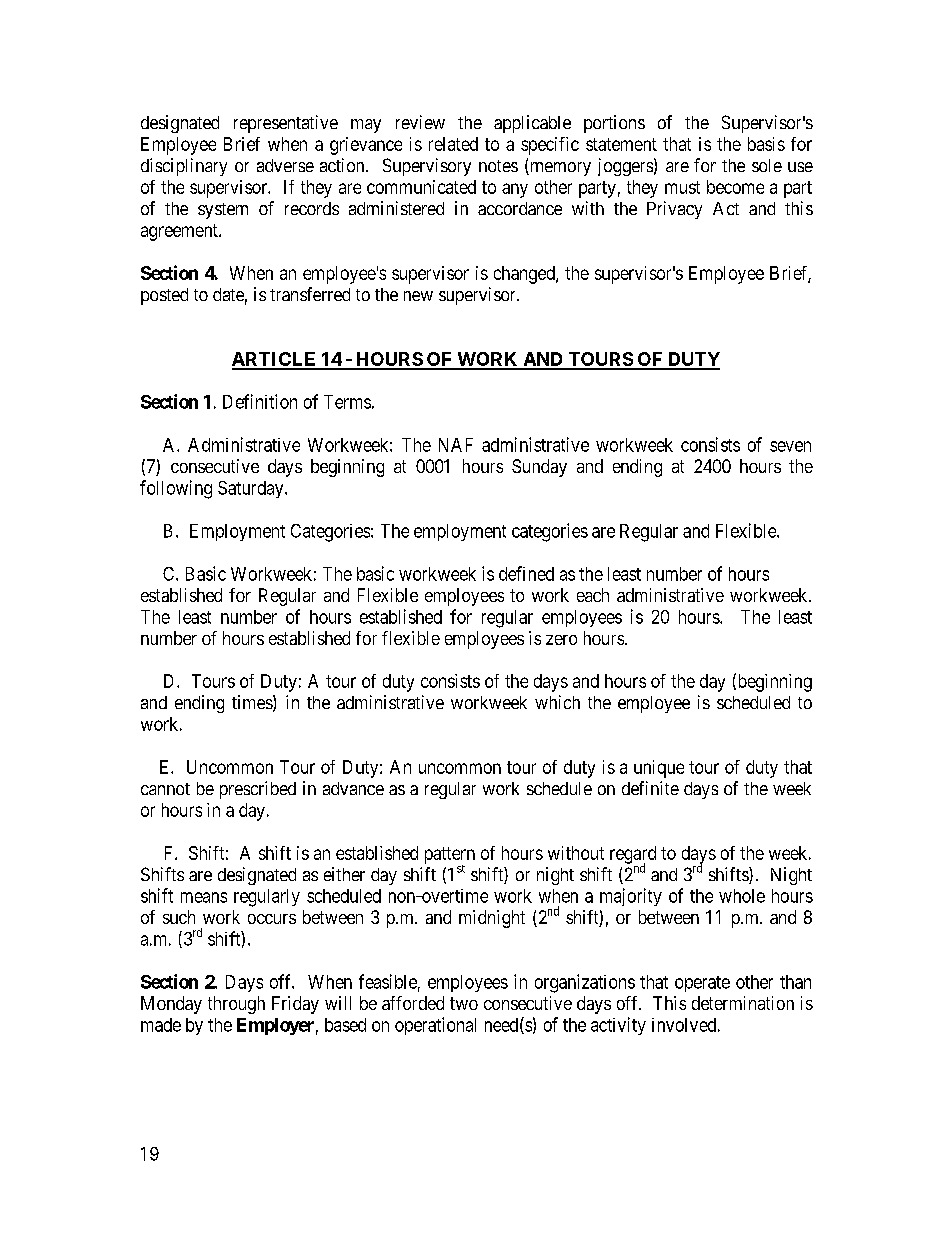  Describe the element at coordinates (260, 401) in the document. I see `Definition` at that location.
